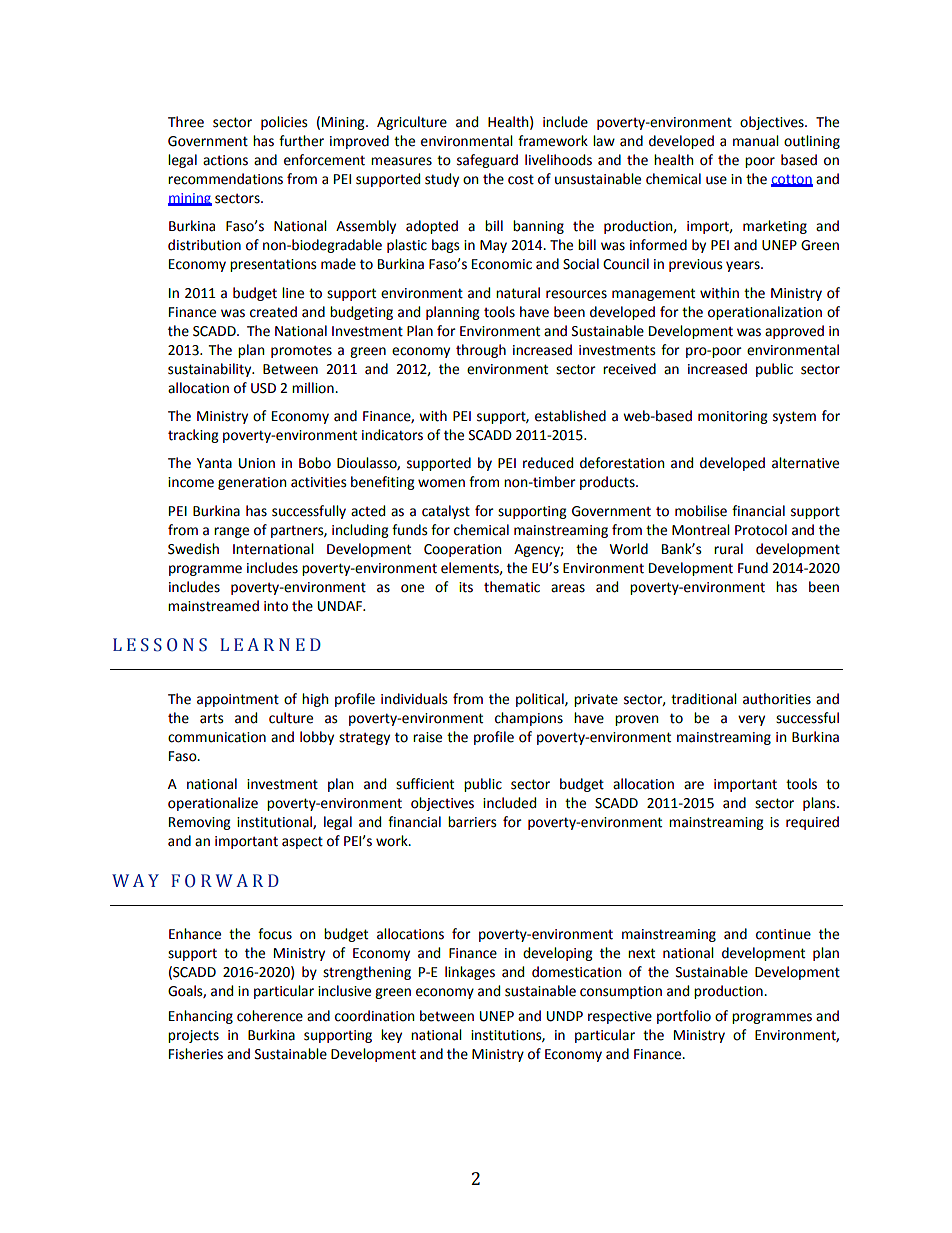  I want to click on communication, so click(217, 737).
